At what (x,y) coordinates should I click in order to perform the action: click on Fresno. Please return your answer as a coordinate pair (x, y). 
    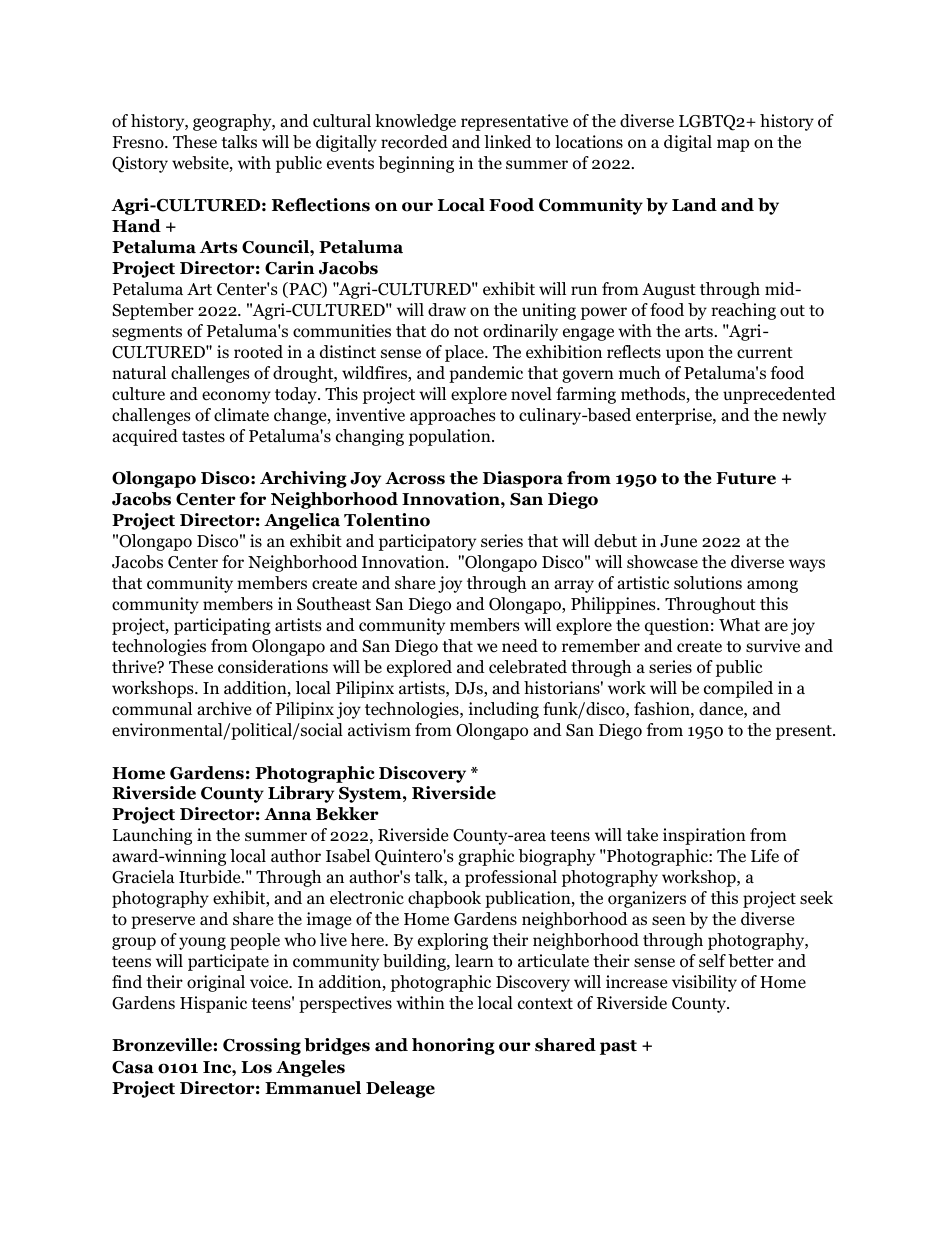
    Looking at the image, I should click on (139, 142).
